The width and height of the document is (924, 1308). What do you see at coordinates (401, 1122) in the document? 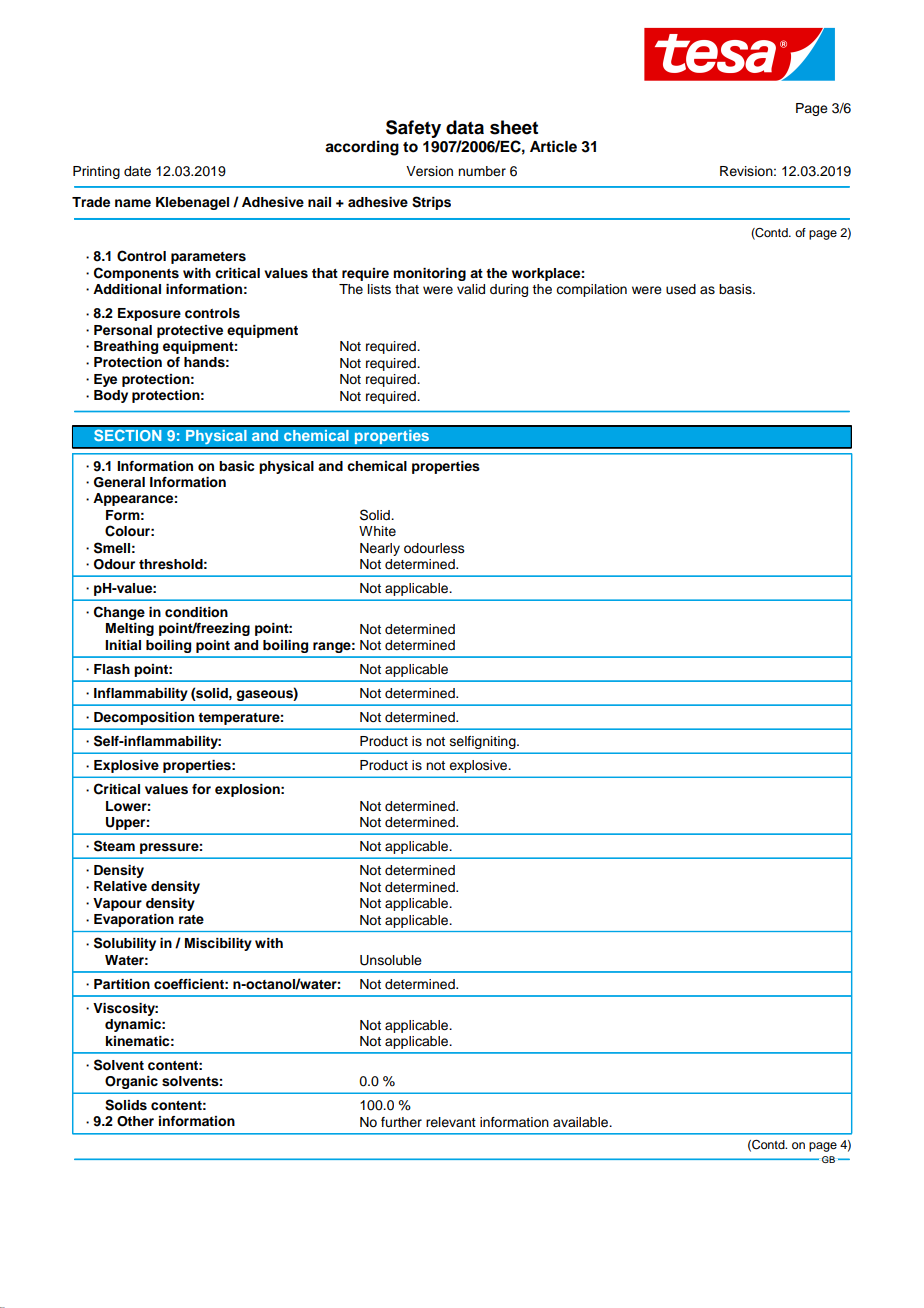
I see `further` at bounding box center [401, 1122].
